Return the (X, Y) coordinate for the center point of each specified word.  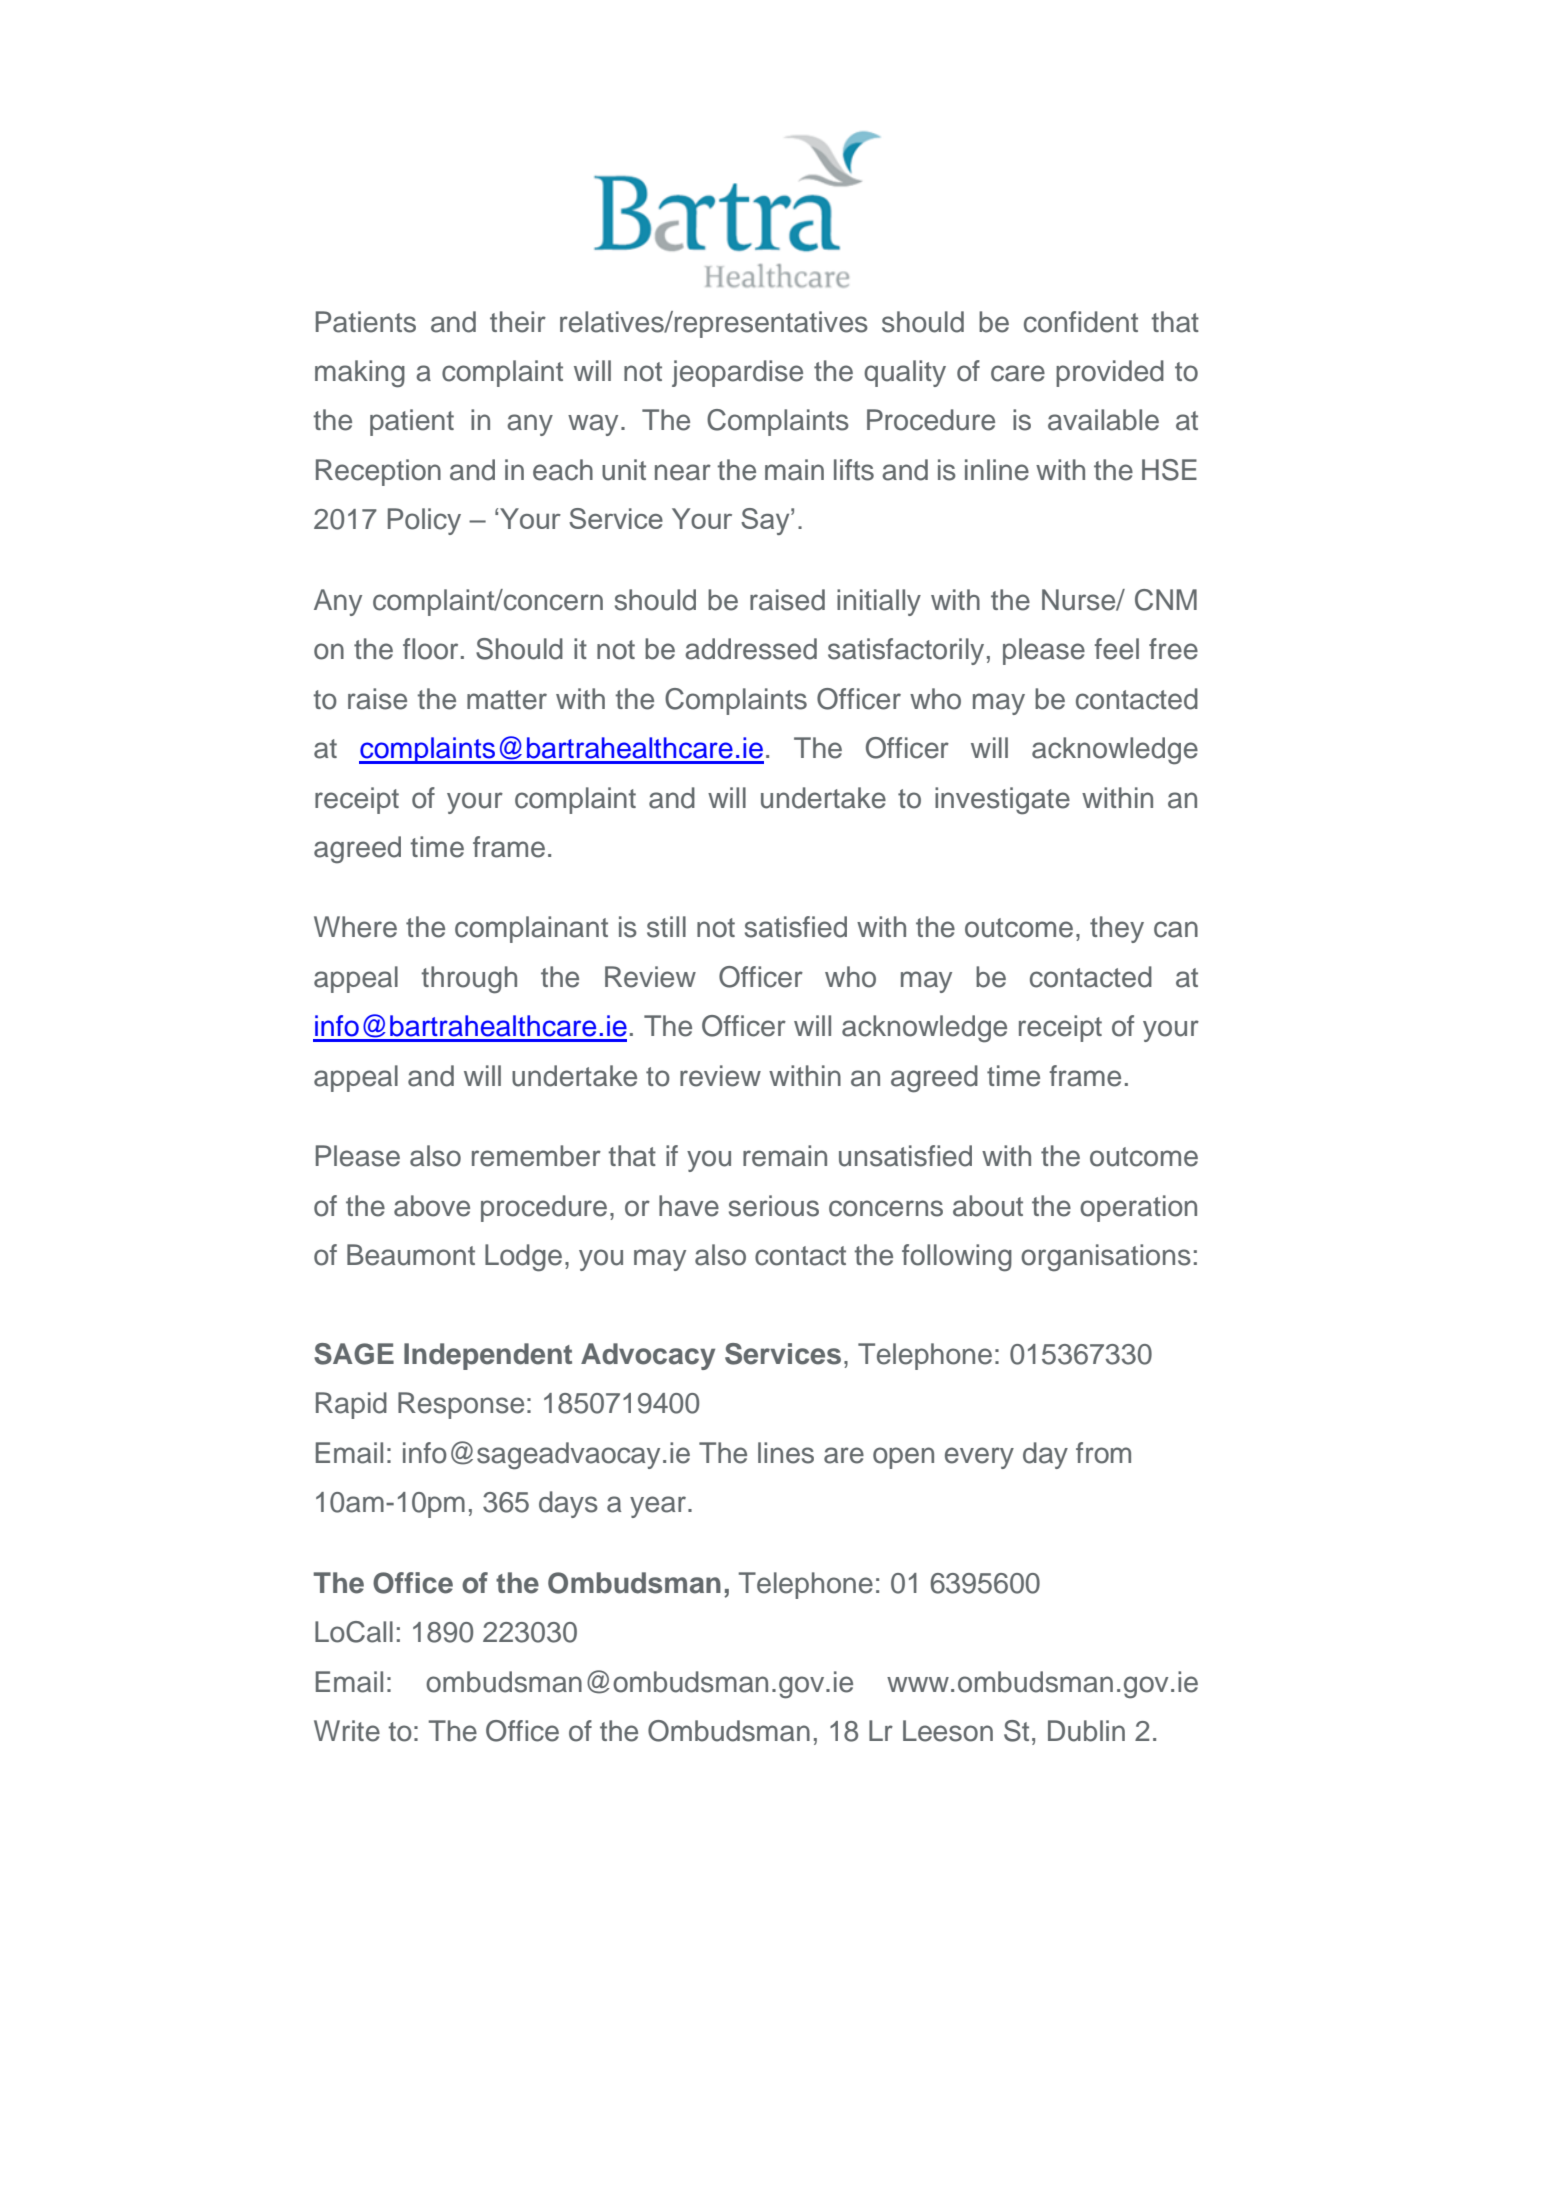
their (518, 322)
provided (1110, 373)
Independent (488, 1356)
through (469, 980)
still (666, 927)
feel (1116, 649)
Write (347, 1731)
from (1103, 1453)
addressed (751, 649)
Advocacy (648, 1356)
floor (430, 649)
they (1117, 929)
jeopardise (737, 373)
